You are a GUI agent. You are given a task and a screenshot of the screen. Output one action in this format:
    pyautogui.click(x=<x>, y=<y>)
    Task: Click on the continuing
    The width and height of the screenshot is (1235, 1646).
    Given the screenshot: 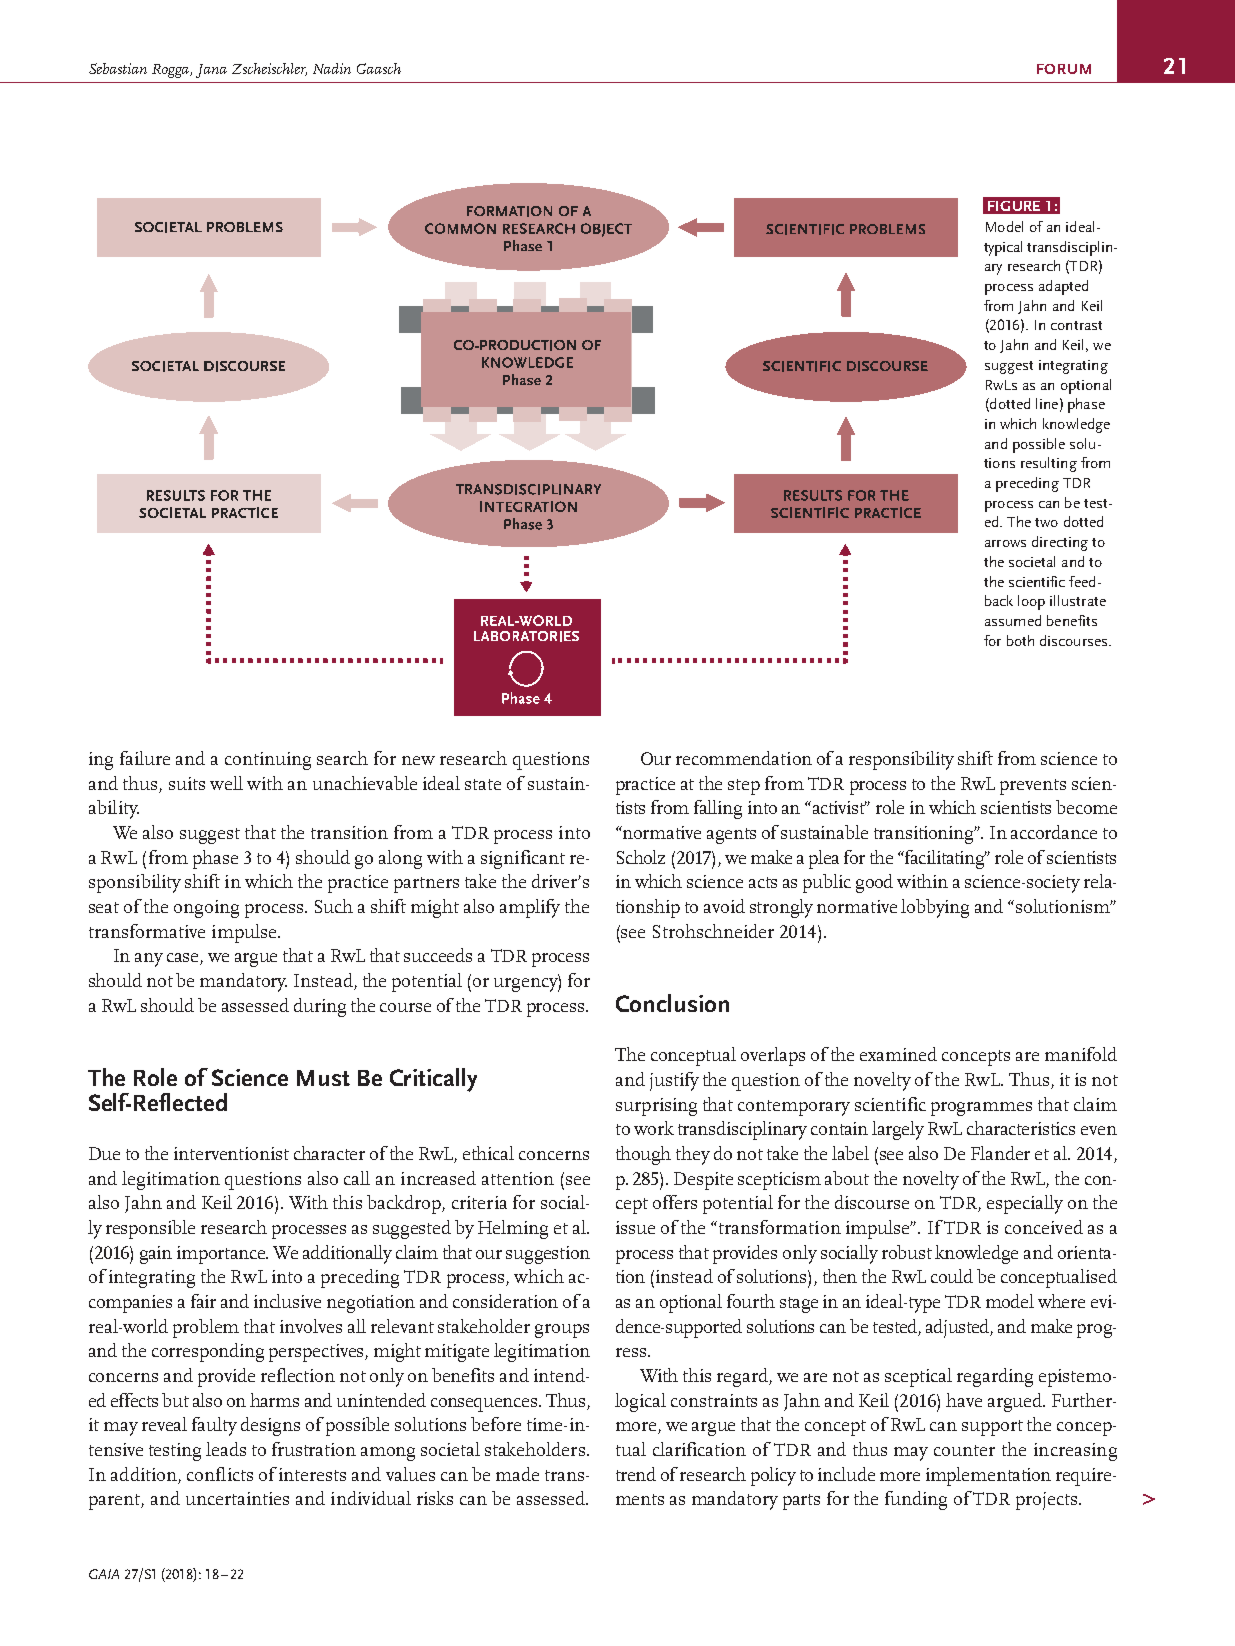 What is the action you would take?
    pyautogui.click(x=268, y=761)
